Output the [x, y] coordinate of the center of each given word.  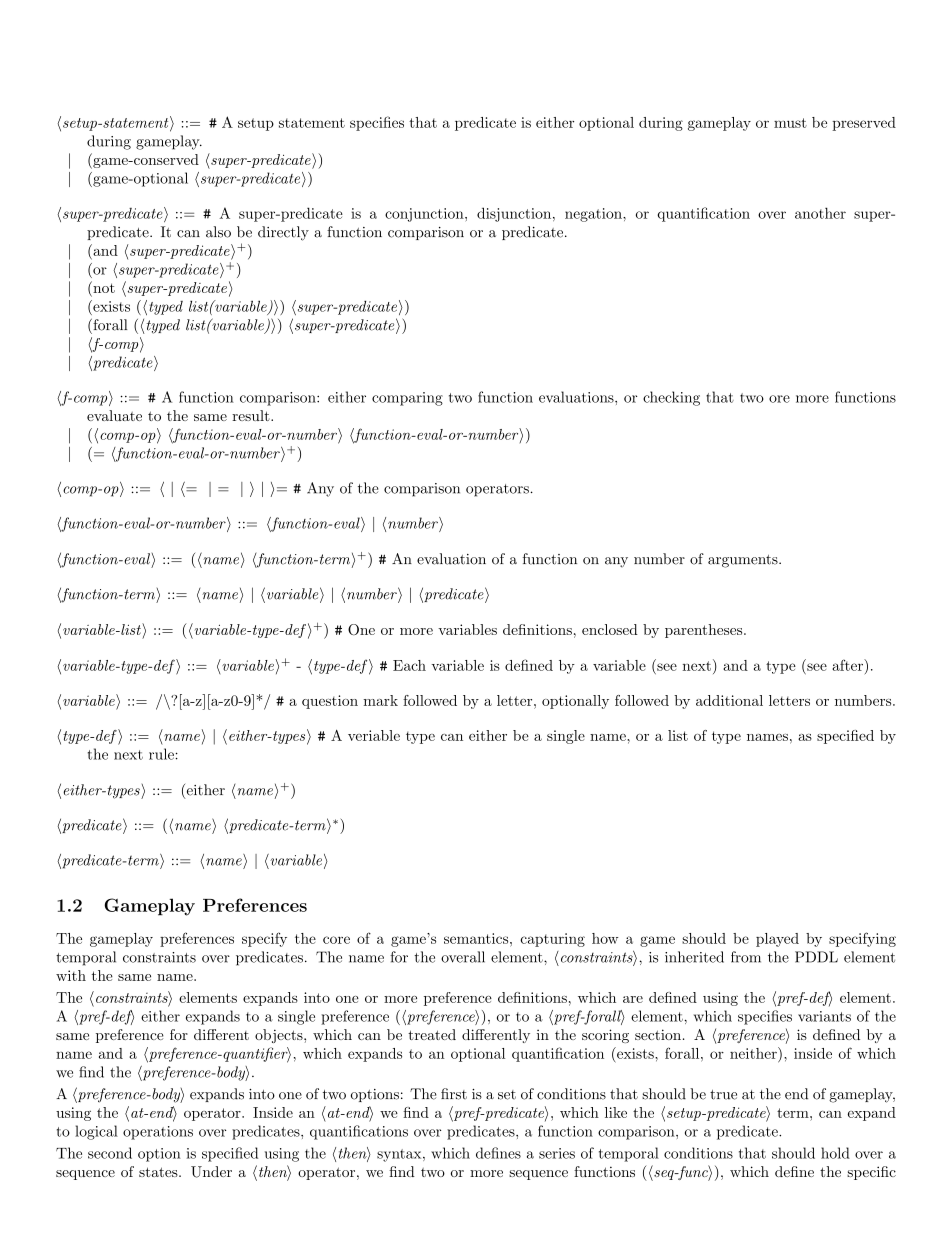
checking [671, 398]
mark [380, 700]
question [330, 702]
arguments [744, 561]
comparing [407, 399]
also [218, 232]
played [777, 940]
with [71, 975]
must [790, 123]
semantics [476, 938]
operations [158, 1133]
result [252, 415]
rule [161, 754]
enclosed [610, 629]
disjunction [514, 214]
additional [729, 700]
